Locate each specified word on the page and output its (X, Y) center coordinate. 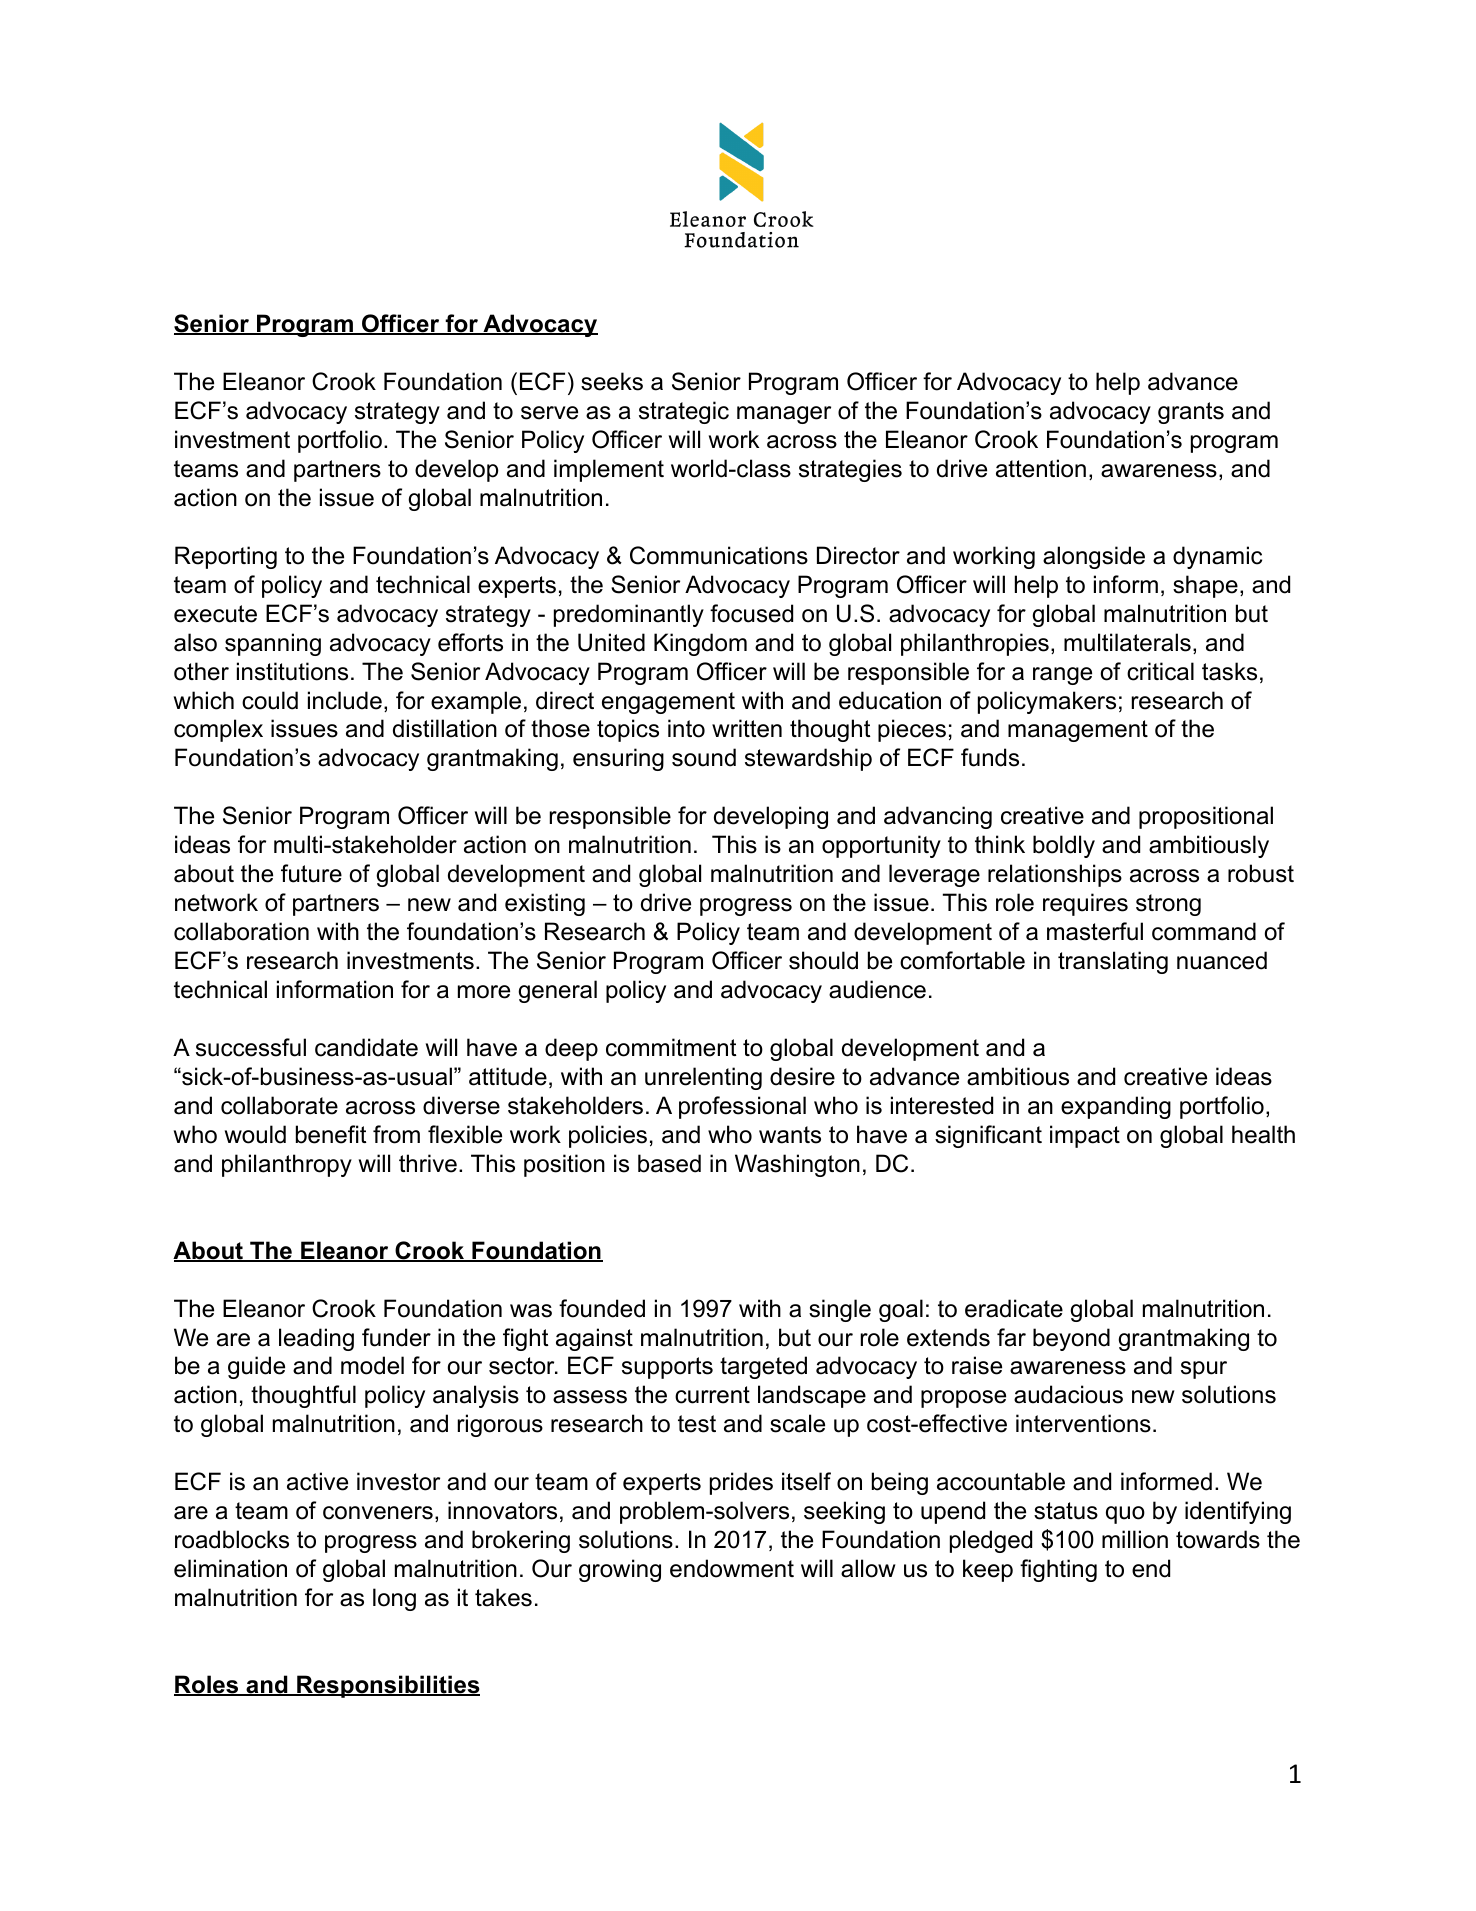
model (372, 1365)
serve (549, 413)
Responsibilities (387, 1686)
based (669, 1163)
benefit (331, 1134)
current (712, 1395)
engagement (668, 703)
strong (1168, 905)
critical (1160, 671)
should (823, 960)
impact (1085, 1136)
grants (1191, 413)
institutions (292, 671)
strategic (684, 412)
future (311, 873)
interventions (1083, 1423)
